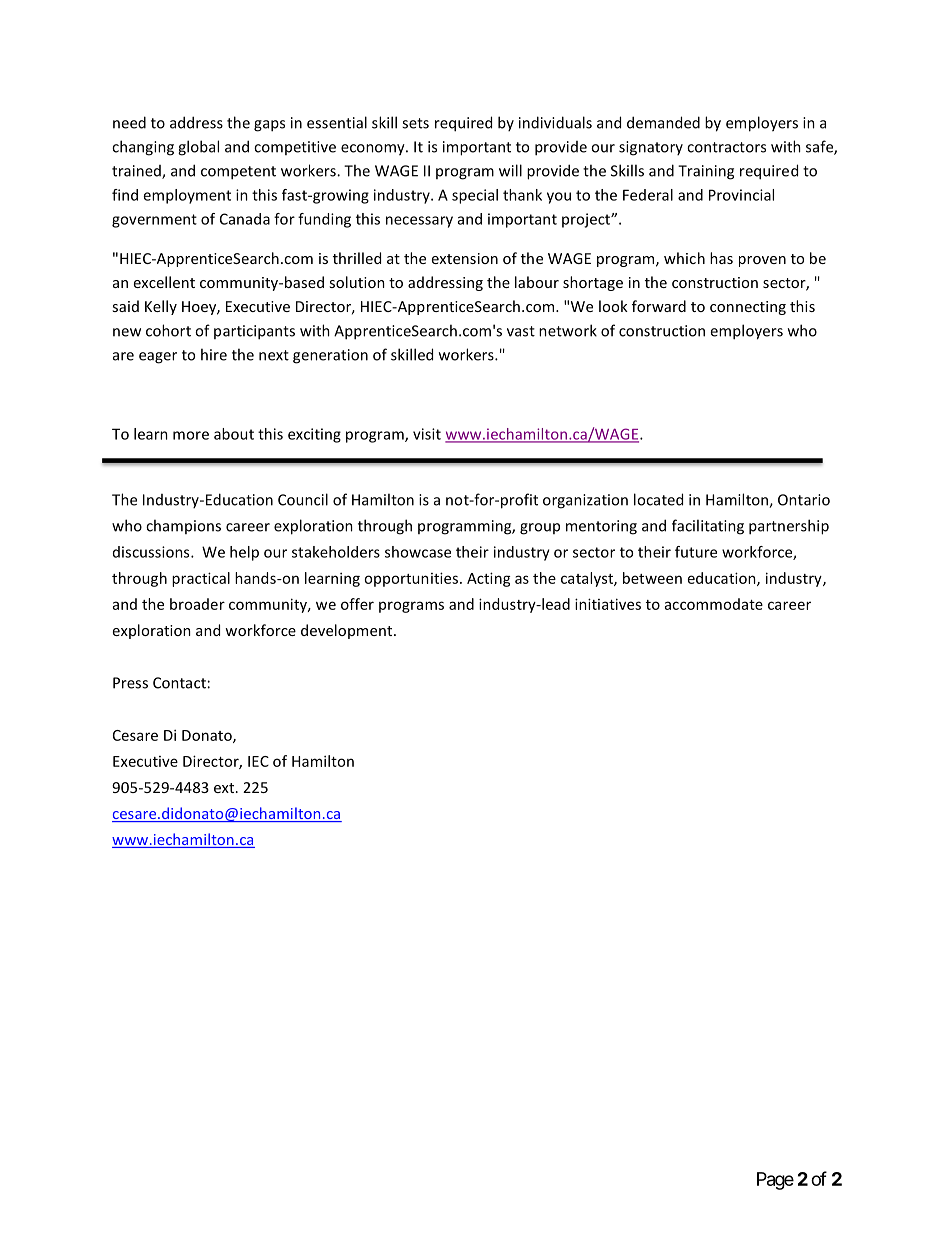  What do you see at coordinates (348, 631) in the document?
I see `development` at bounding box center [348, 631].
